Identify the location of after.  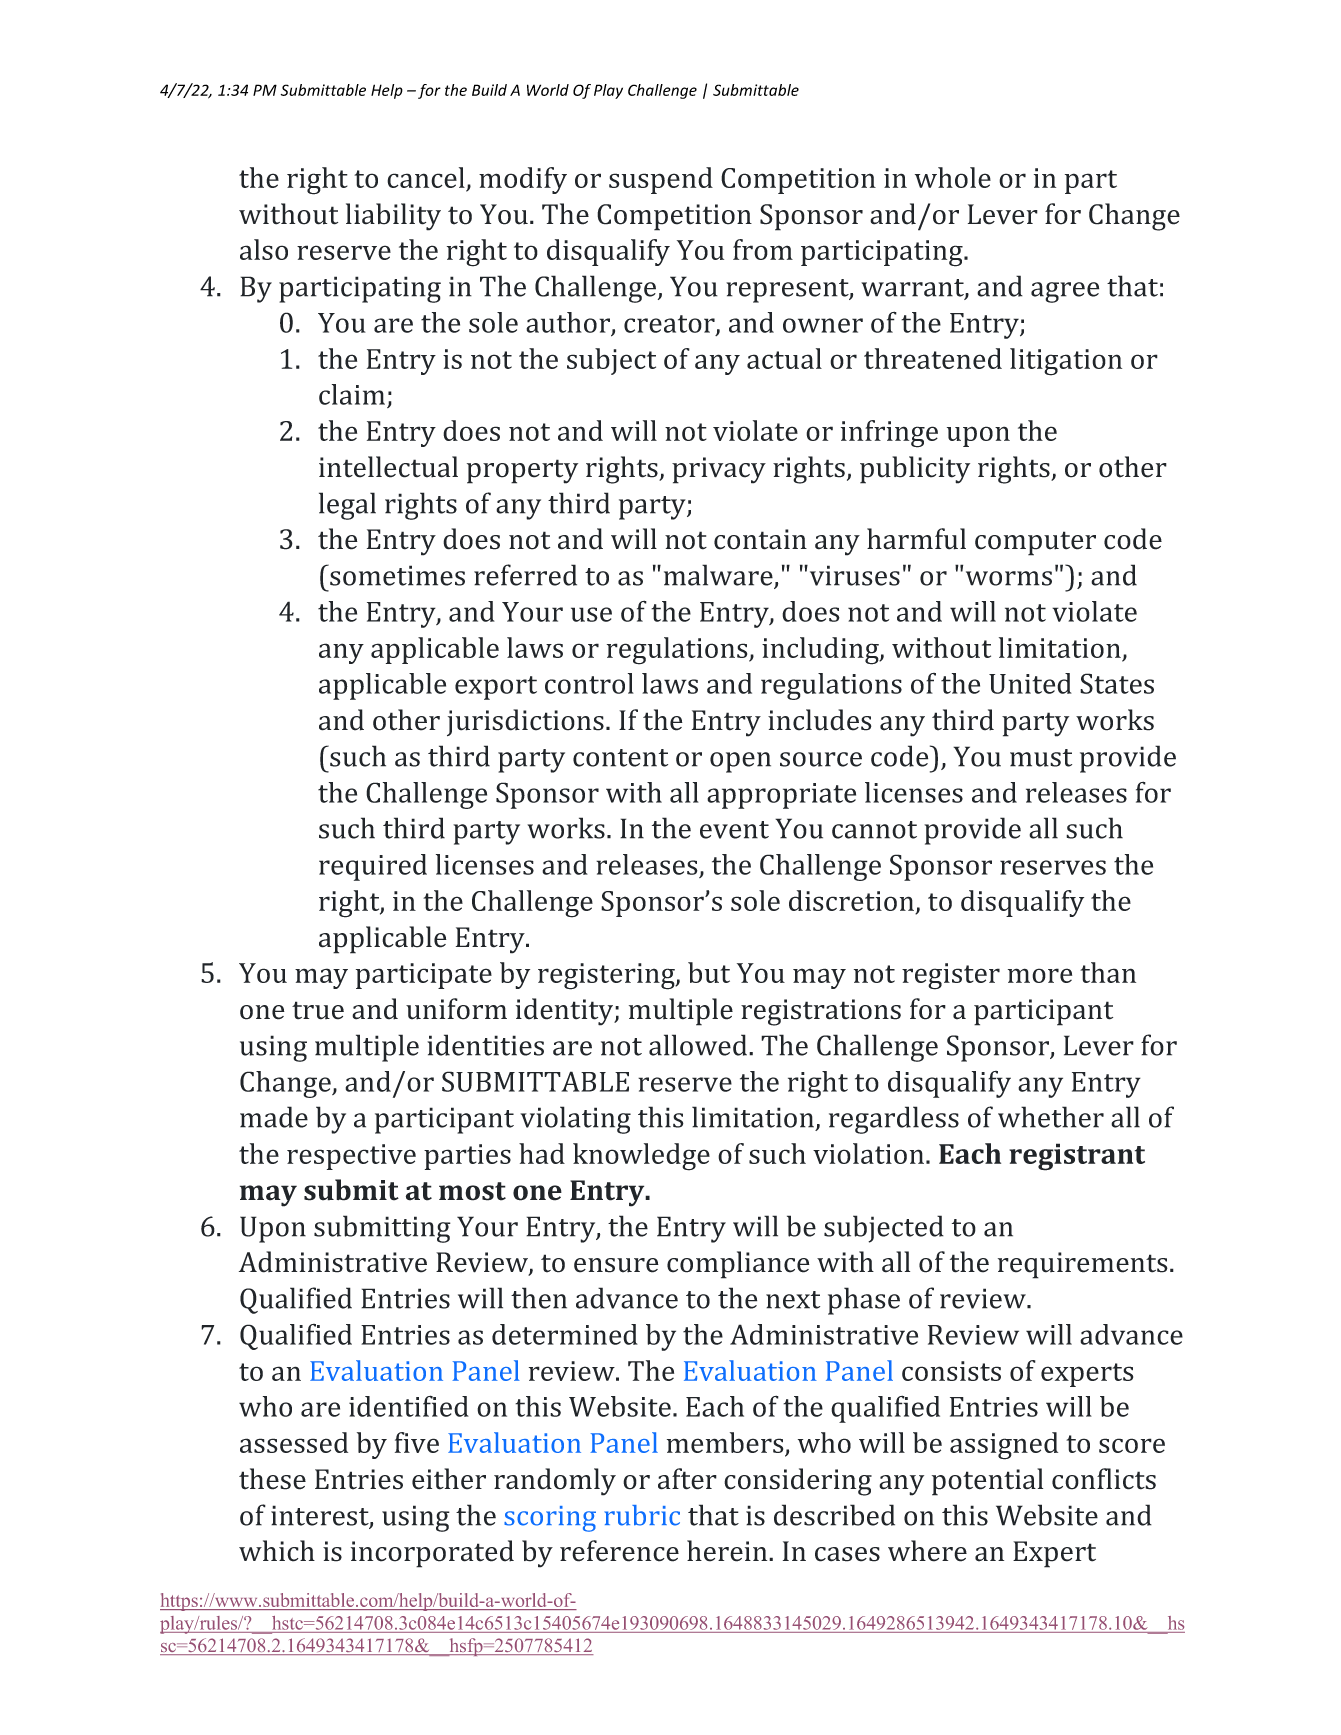
(687, 1479).
